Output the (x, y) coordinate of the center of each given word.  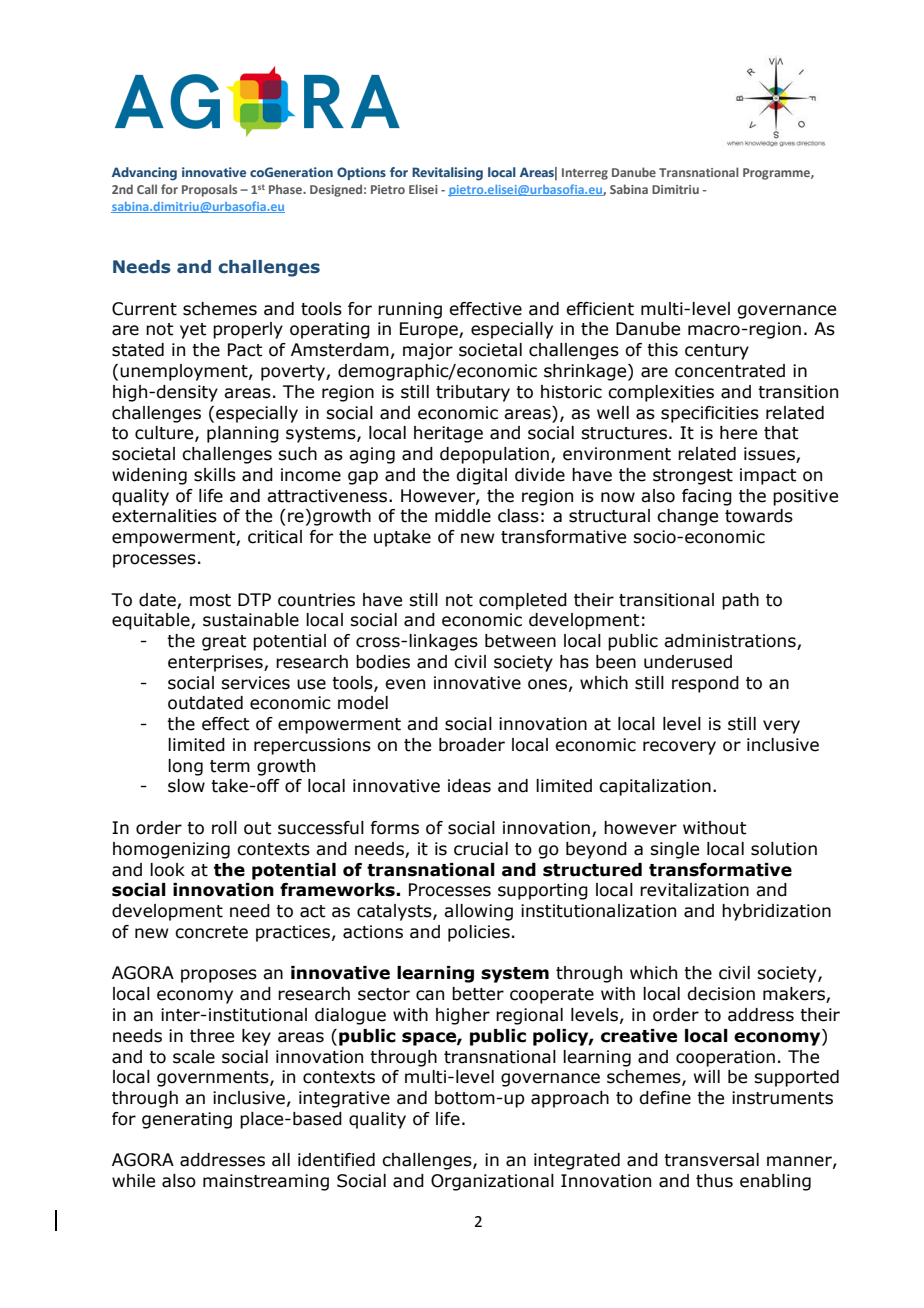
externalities (164, 516)
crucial (481, 849)
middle (463, 516)
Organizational (492, 1182)
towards (759, 516)
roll (224, 828)
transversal (711, 1160)
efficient (600, 309)
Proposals (209, 190)
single (674, 850)
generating (187, 1120)
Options (361, 173)
